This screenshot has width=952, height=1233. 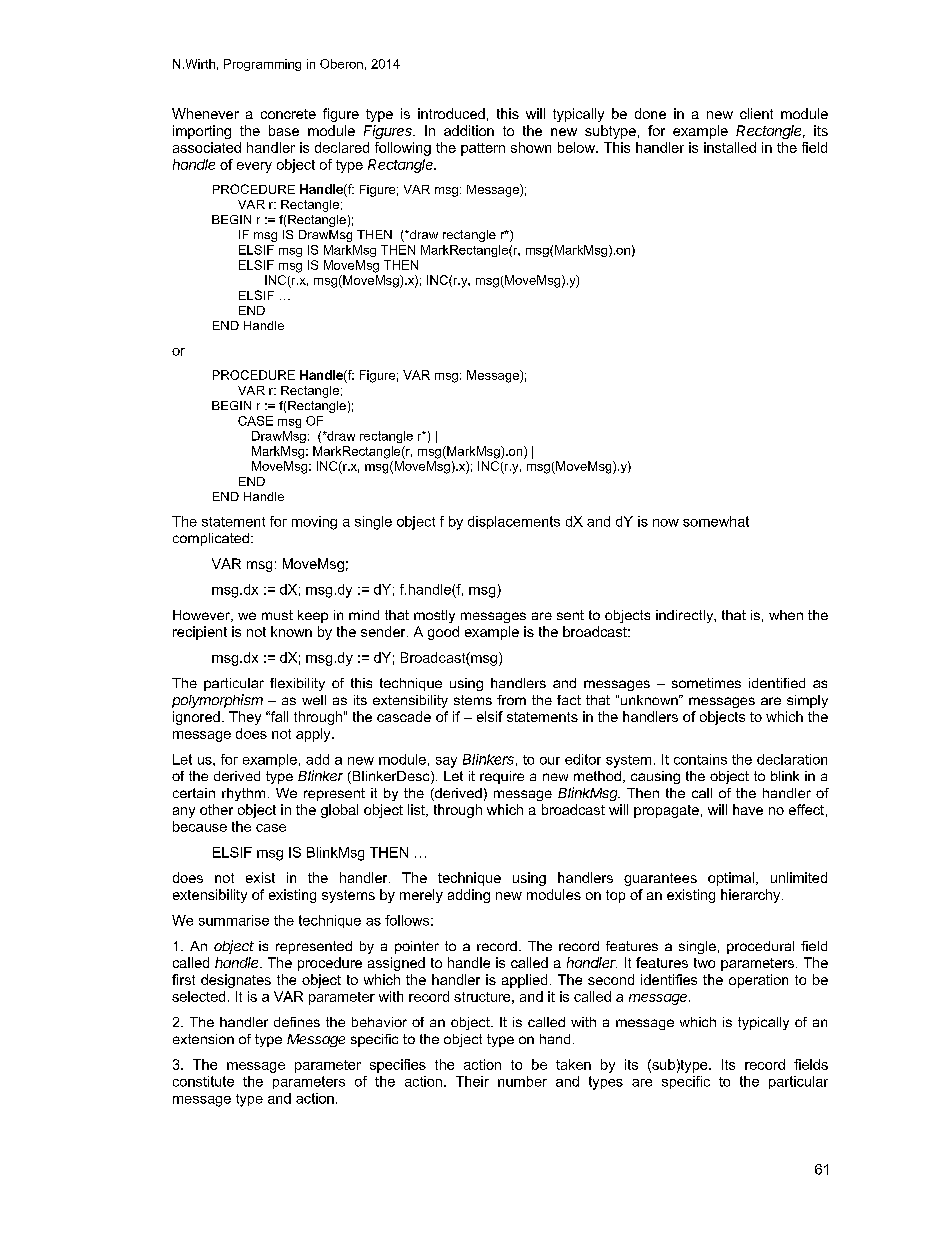 What do you see at coordinates (731, 879) in the screenshot?
I see `optimal` at bounding box center [731, 879].
